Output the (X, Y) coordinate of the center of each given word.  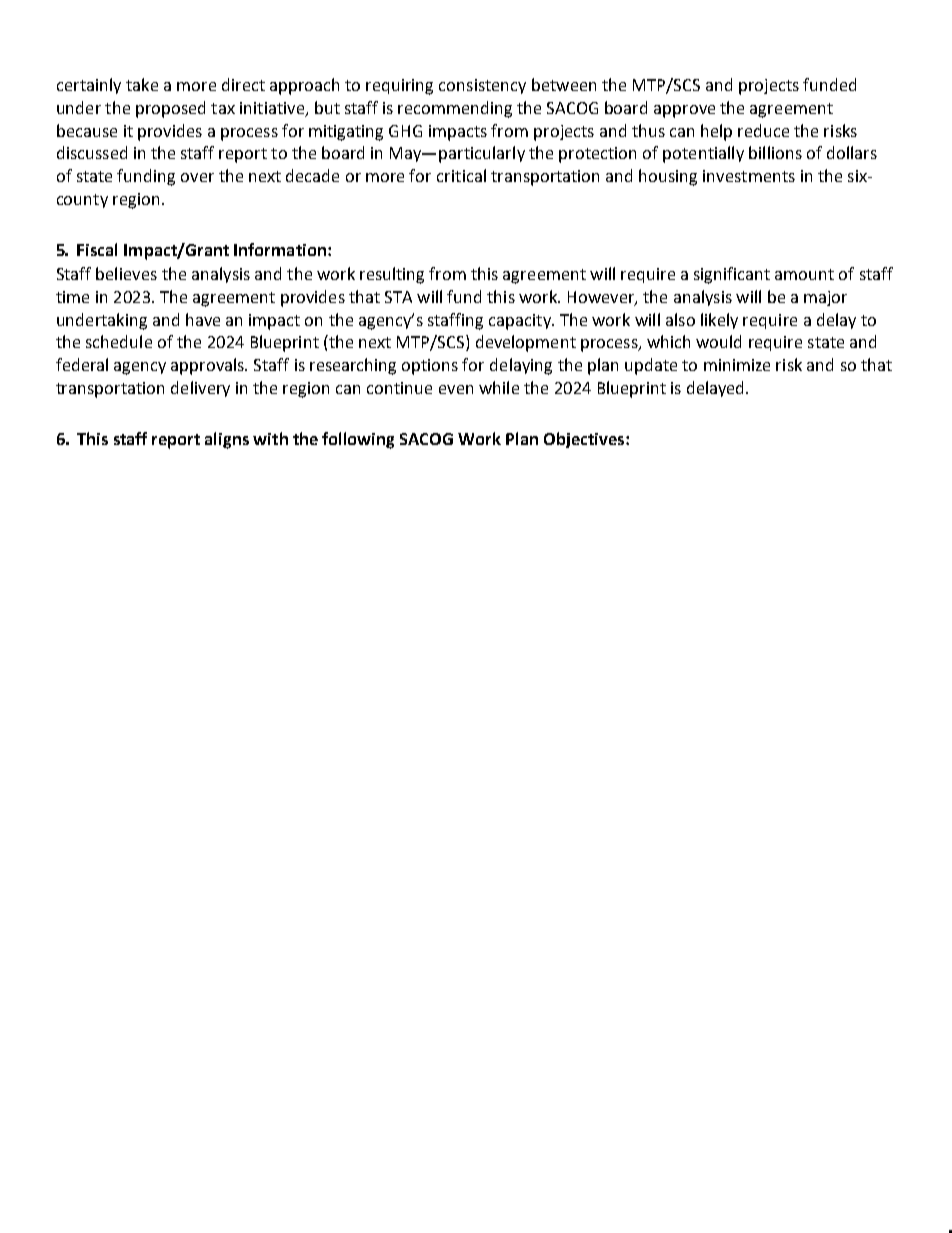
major (825, 298)
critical (461, 175)
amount (804, 274)
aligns (227, 440)
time (72, 297)
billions (775, 152)
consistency (482, 86)
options (430, 367)
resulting (392, 275)
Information (280, 249)
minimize (737, 365)
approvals (209, 366)
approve (684, 111)
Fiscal (97, 249)
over (197, 177)
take (142, 84)
